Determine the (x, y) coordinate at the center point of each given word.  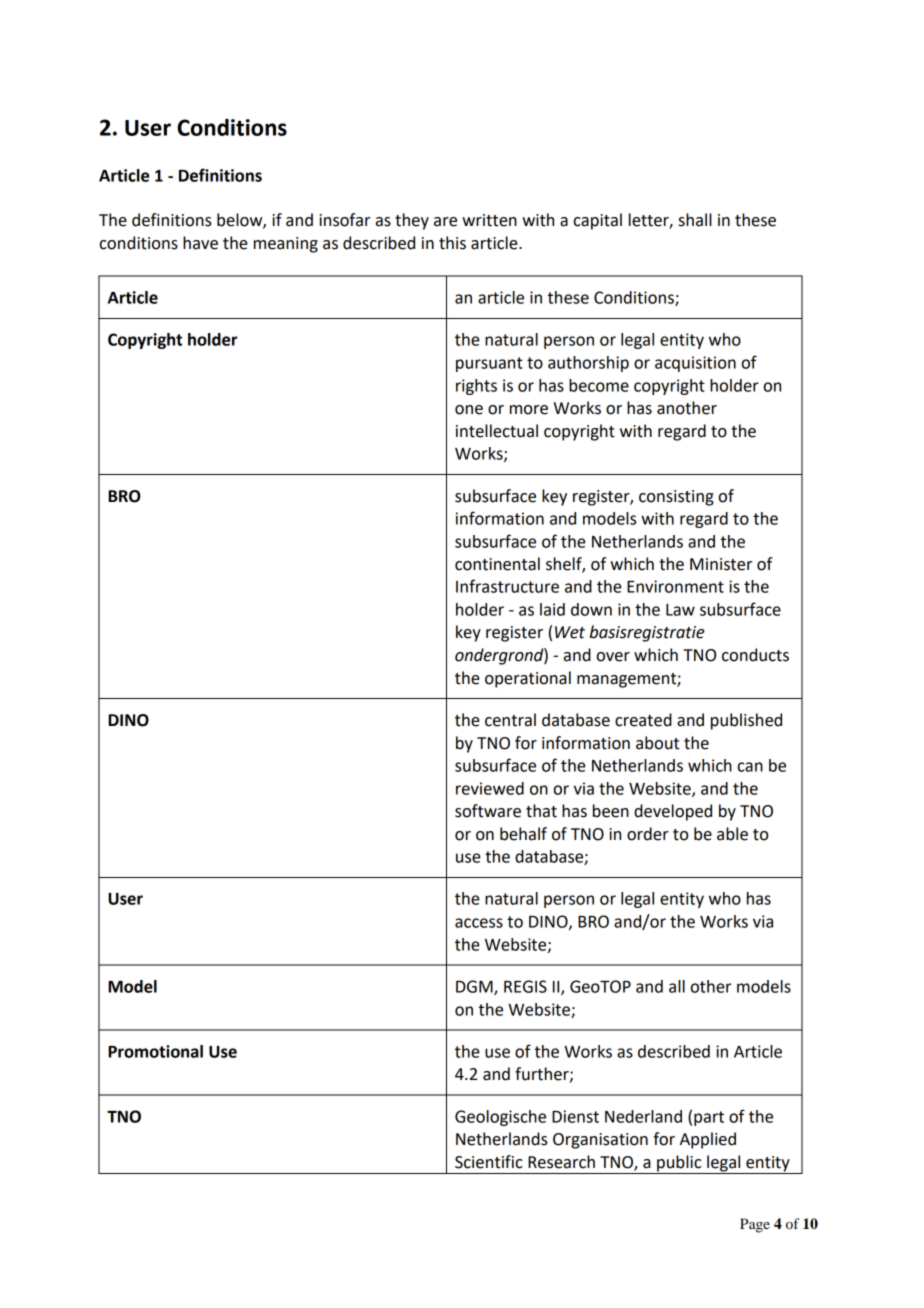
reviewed (490, 788)
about (657, 743)
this (452, 243)
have (200, 243)
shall (695, 220)
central (510, 720)
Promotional (155, 1051)
